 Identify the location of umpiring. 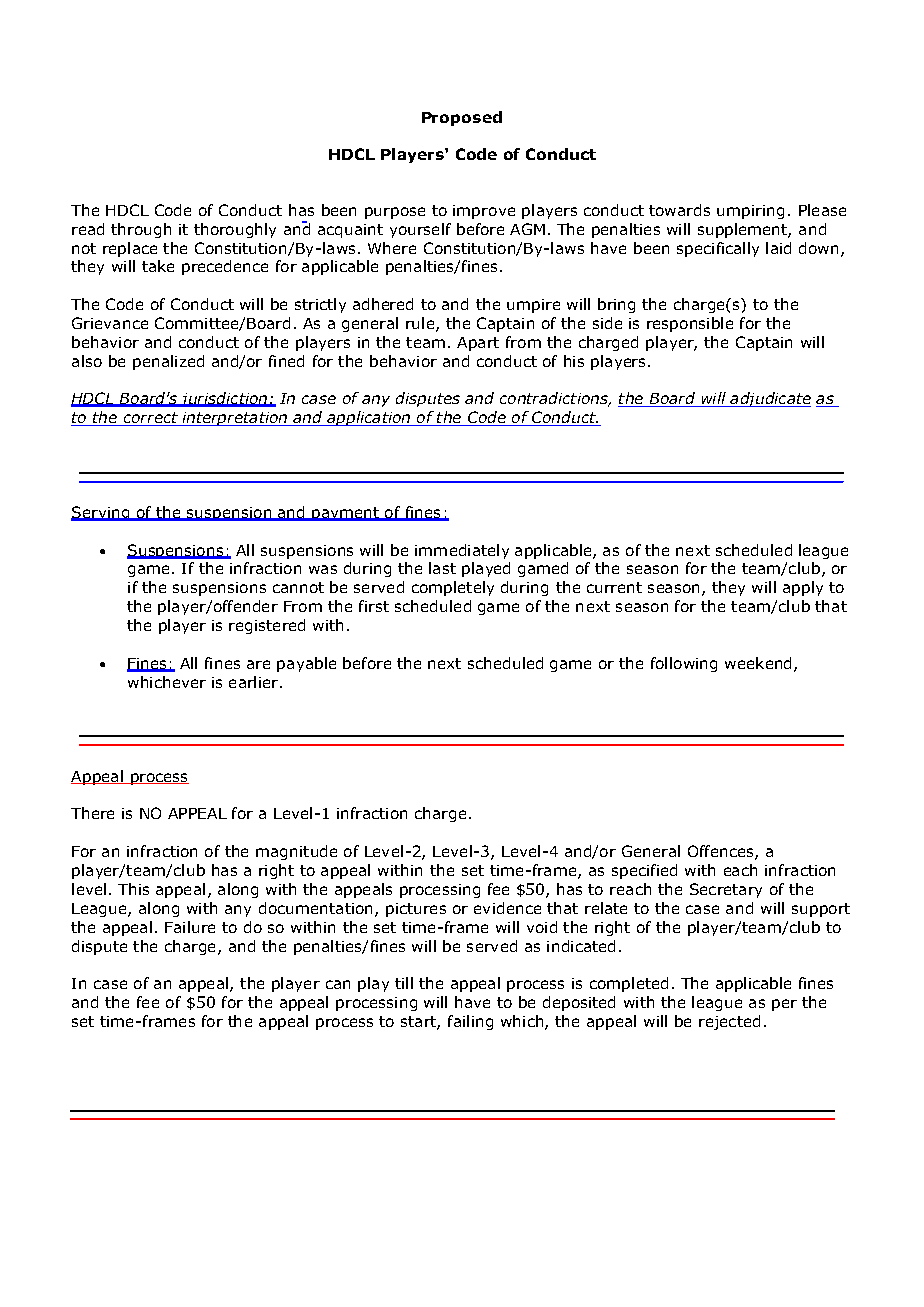
(750, 212).
